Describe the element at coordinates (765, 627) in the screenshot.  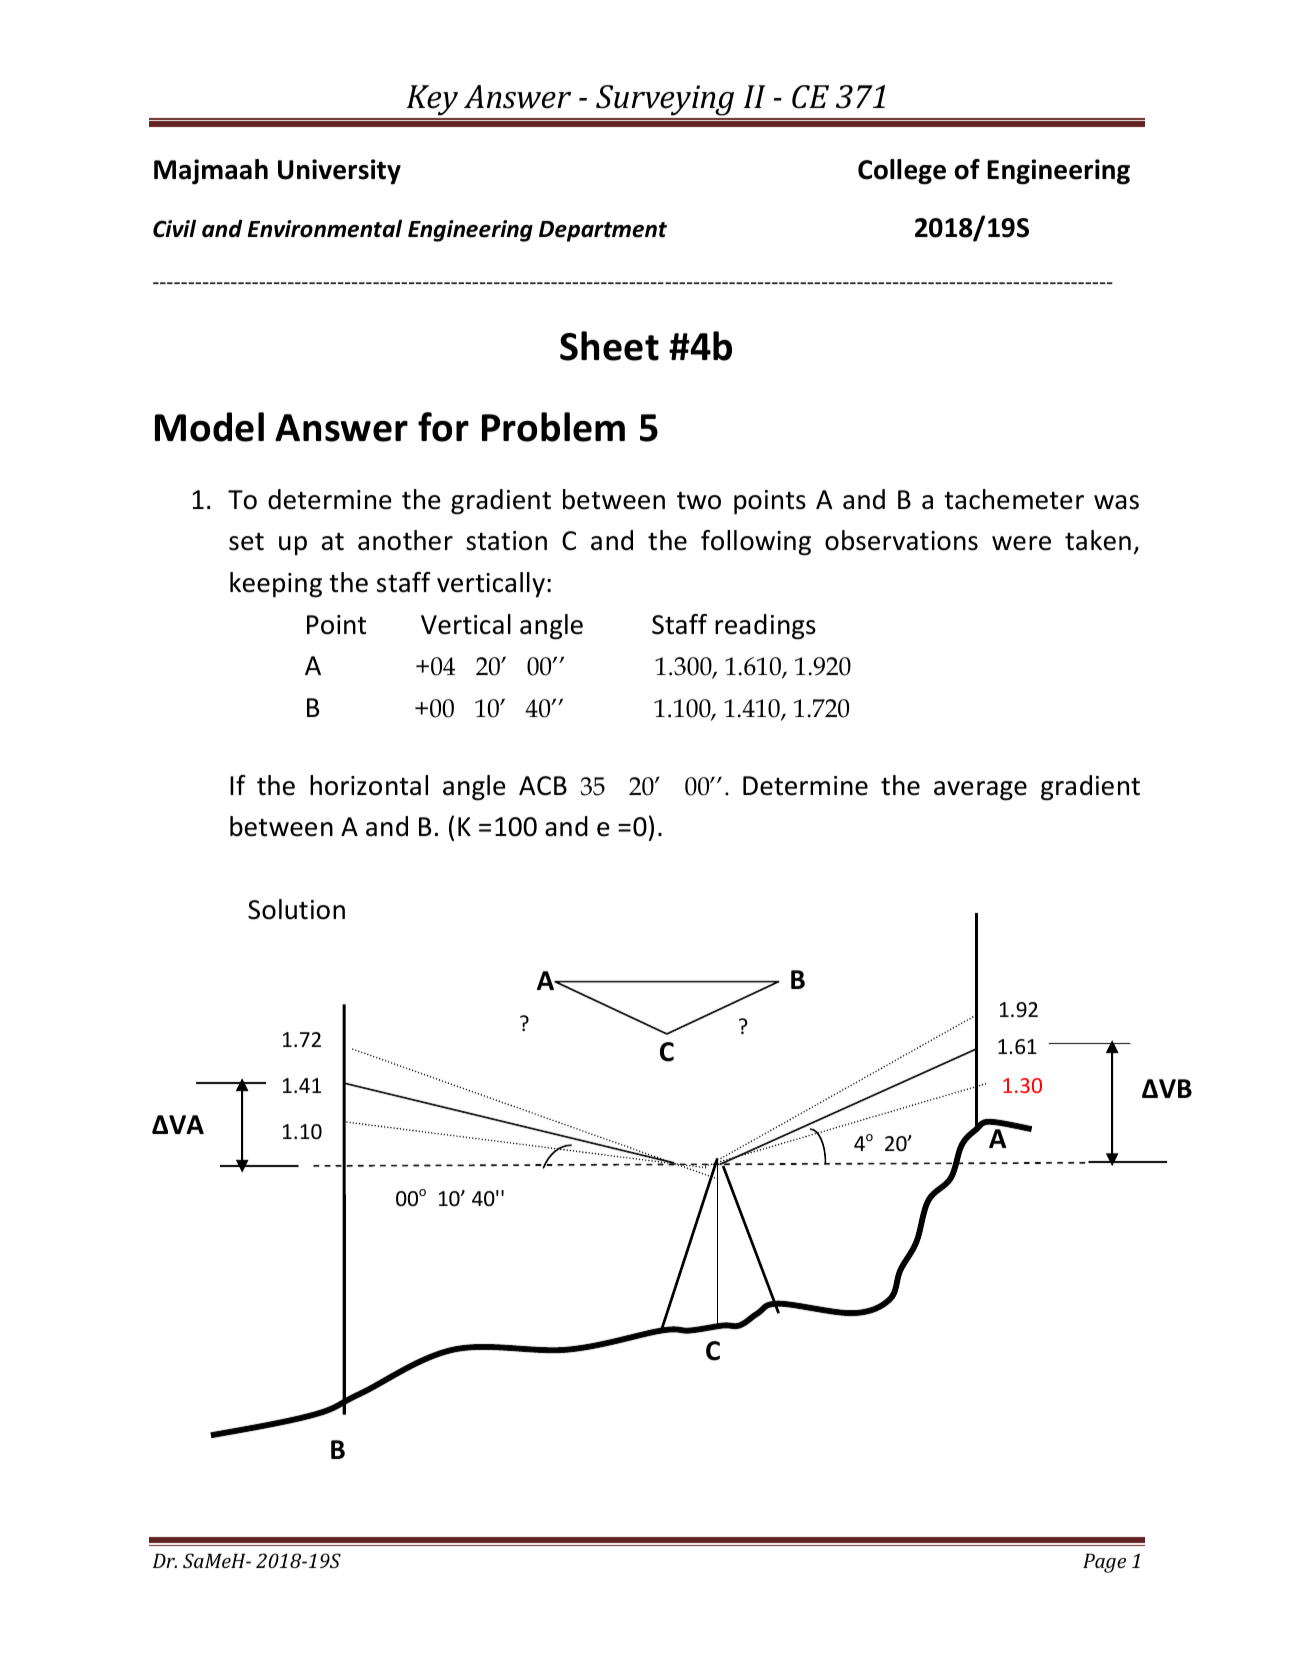
I see `readings` at that location.
